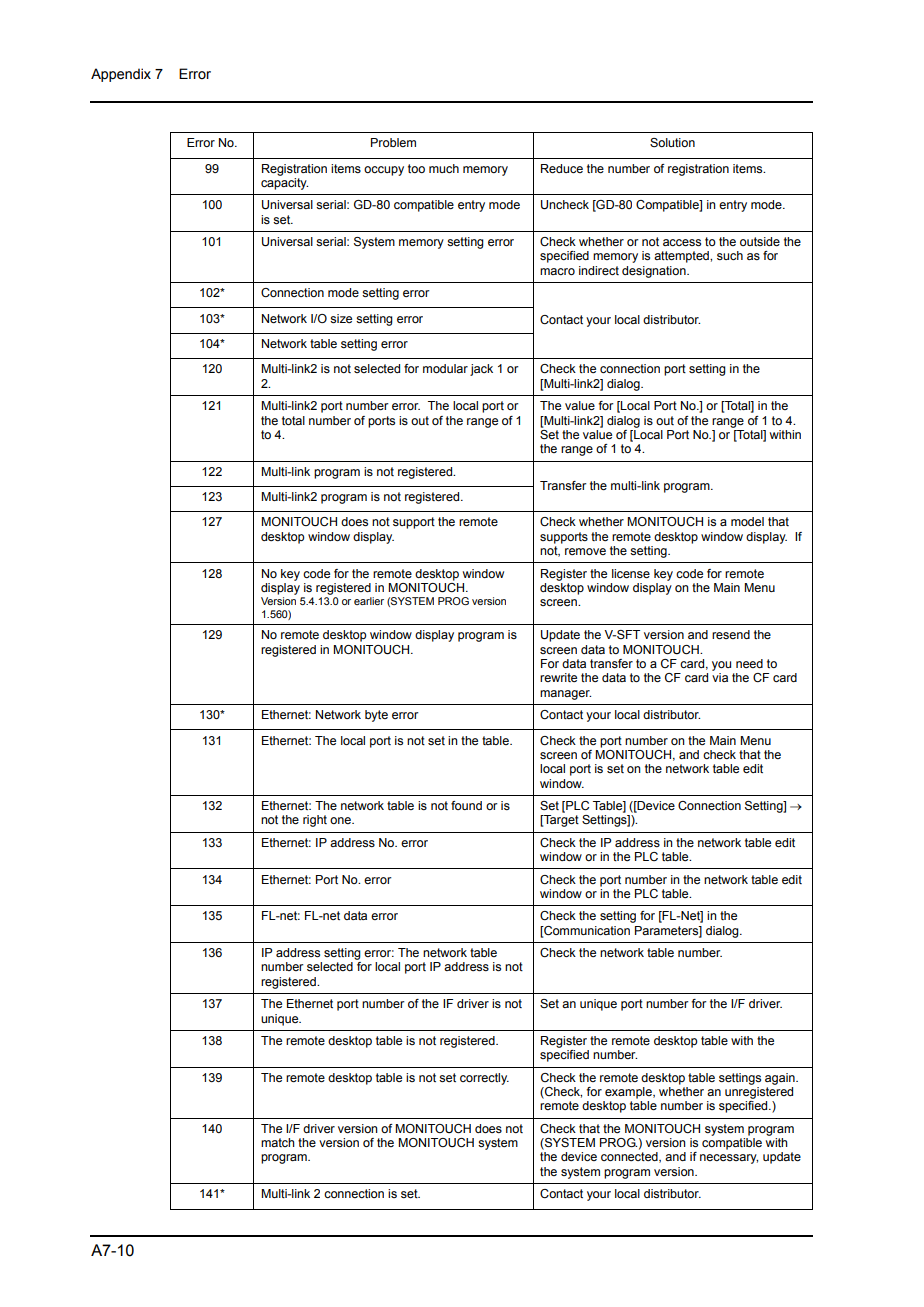 Image resolution: width=924 pixels, height=1307 pixels. Describe the element at coordinates (278, 1142) in the page. I see `match` at that location.
